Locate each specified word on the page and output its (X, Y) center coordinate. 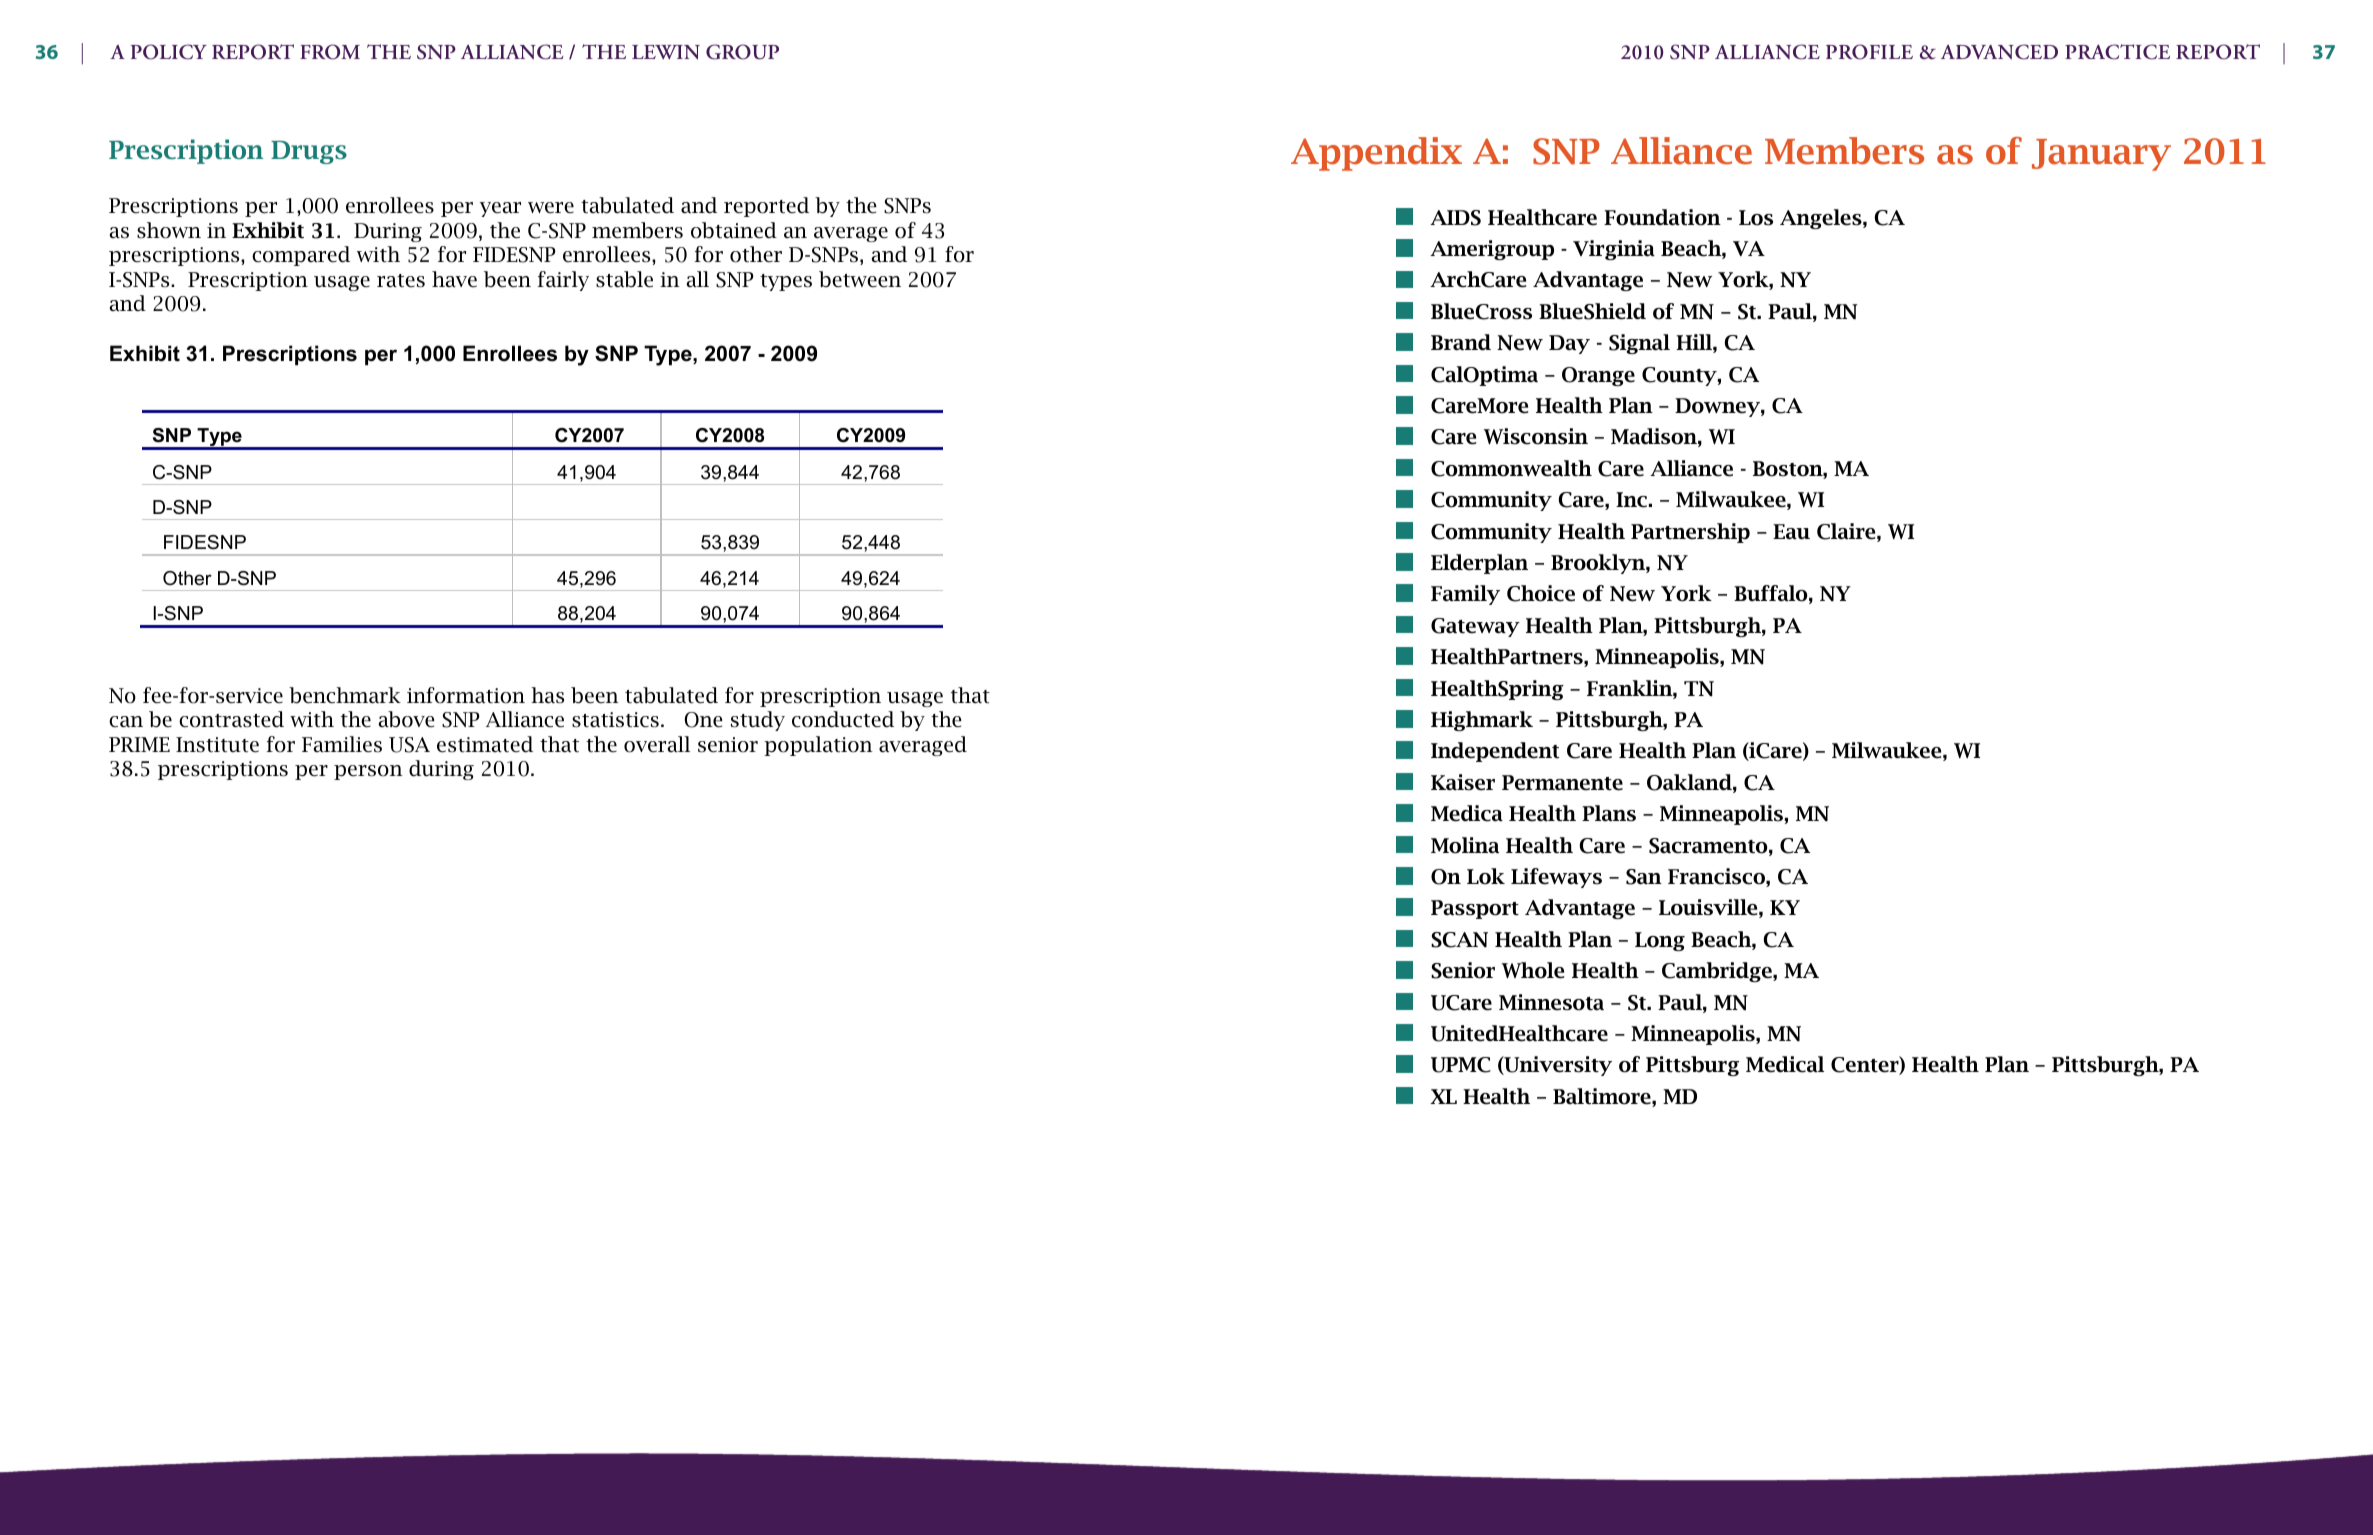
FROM (330, 52)
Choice (1541, 593)
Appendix (1376, 154)
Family (1465, 595)
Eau (1791, 532)
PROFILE (1869, 52)
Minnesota (1551, 1002)
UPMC (1461, 1065)
